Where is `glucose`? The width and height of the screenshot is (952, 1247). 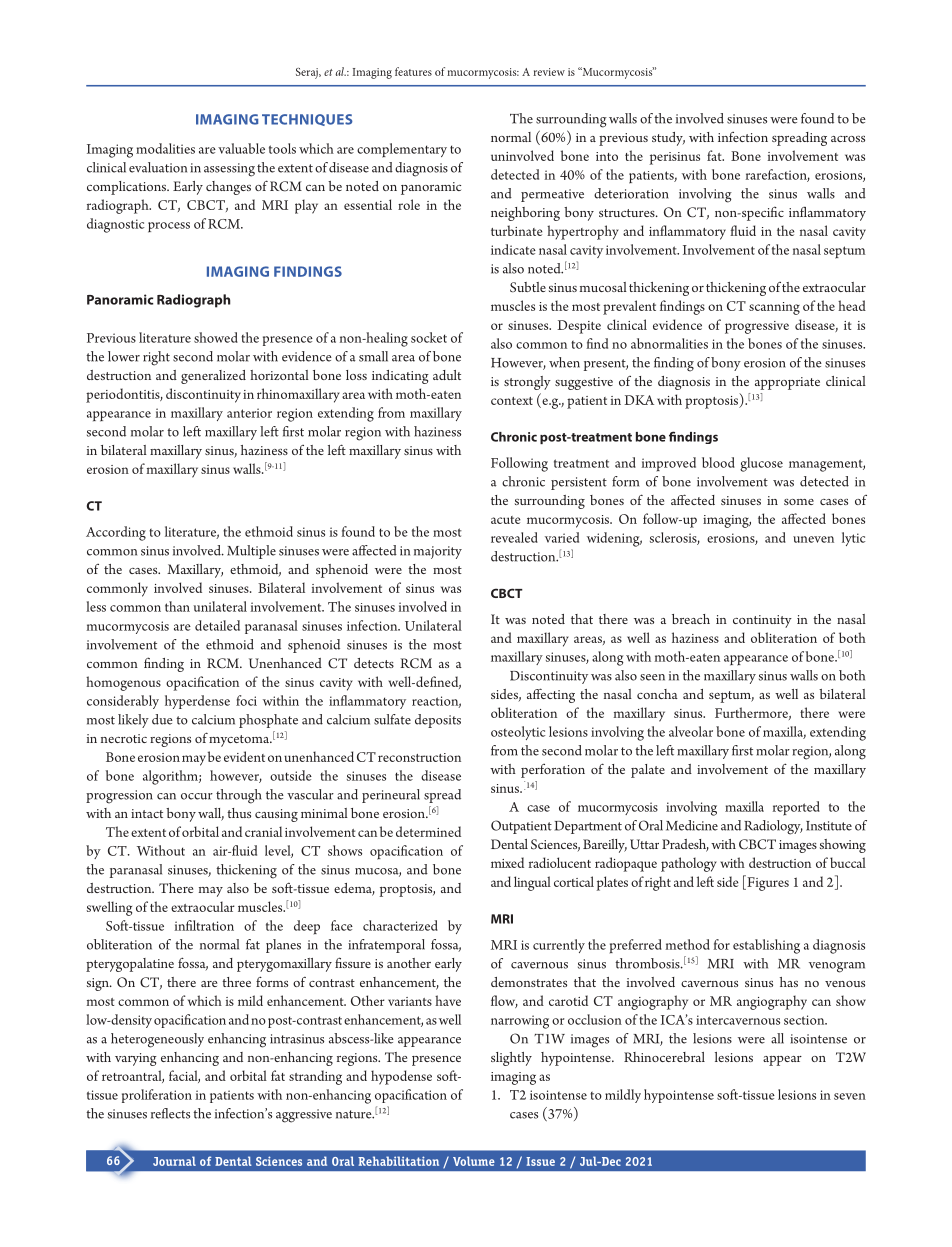
glucose is located at coordinates (761, 464).
